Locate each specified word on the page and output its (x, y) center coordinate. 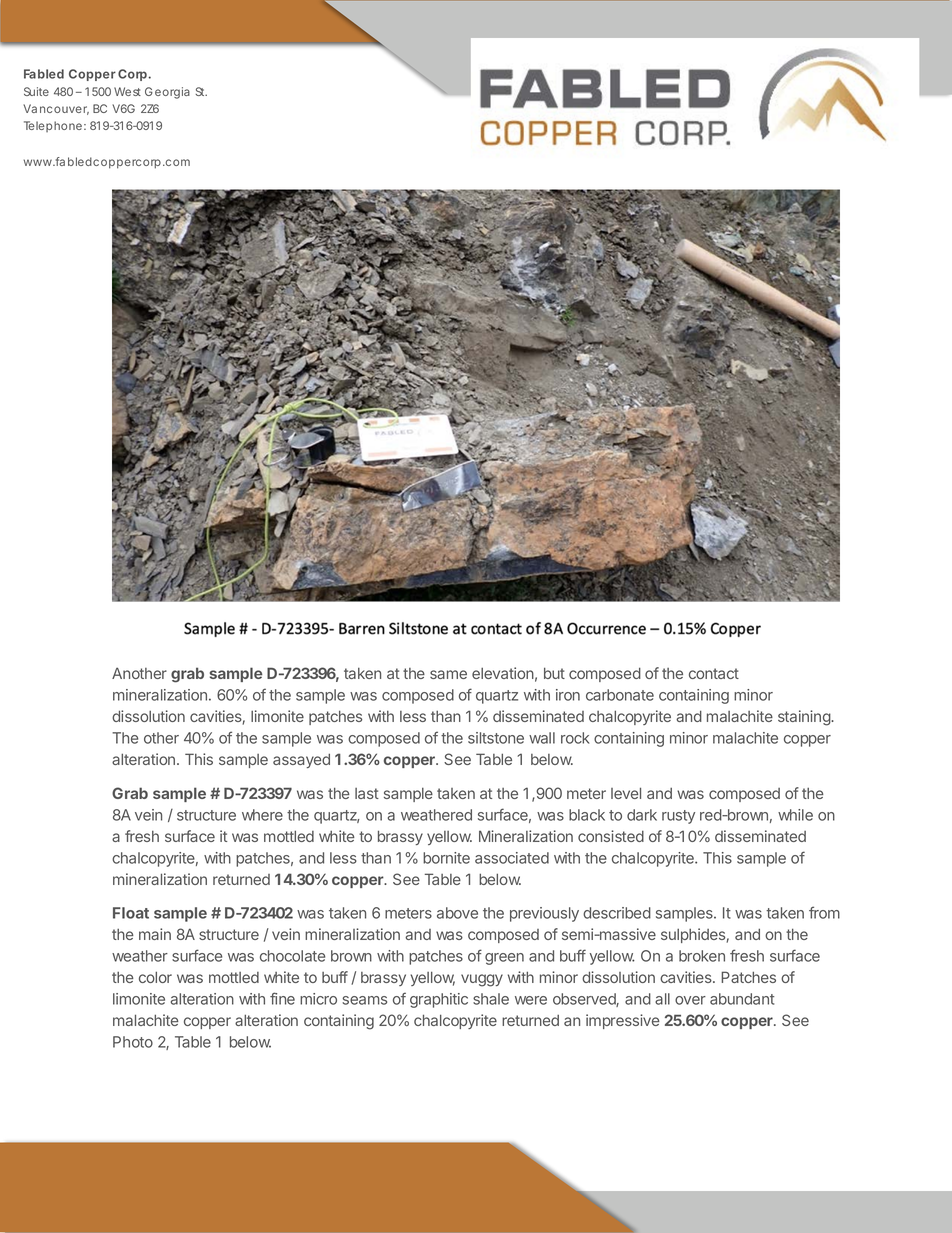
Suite (36, 91)
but (554, 673)
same (448, 674)
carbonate (620, 695)
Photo (133, 1042)
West (127, 91)
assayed (301, 760)
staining (805, 718)
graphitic (439, 1000)
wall (542, 738)
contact (714, 673)
